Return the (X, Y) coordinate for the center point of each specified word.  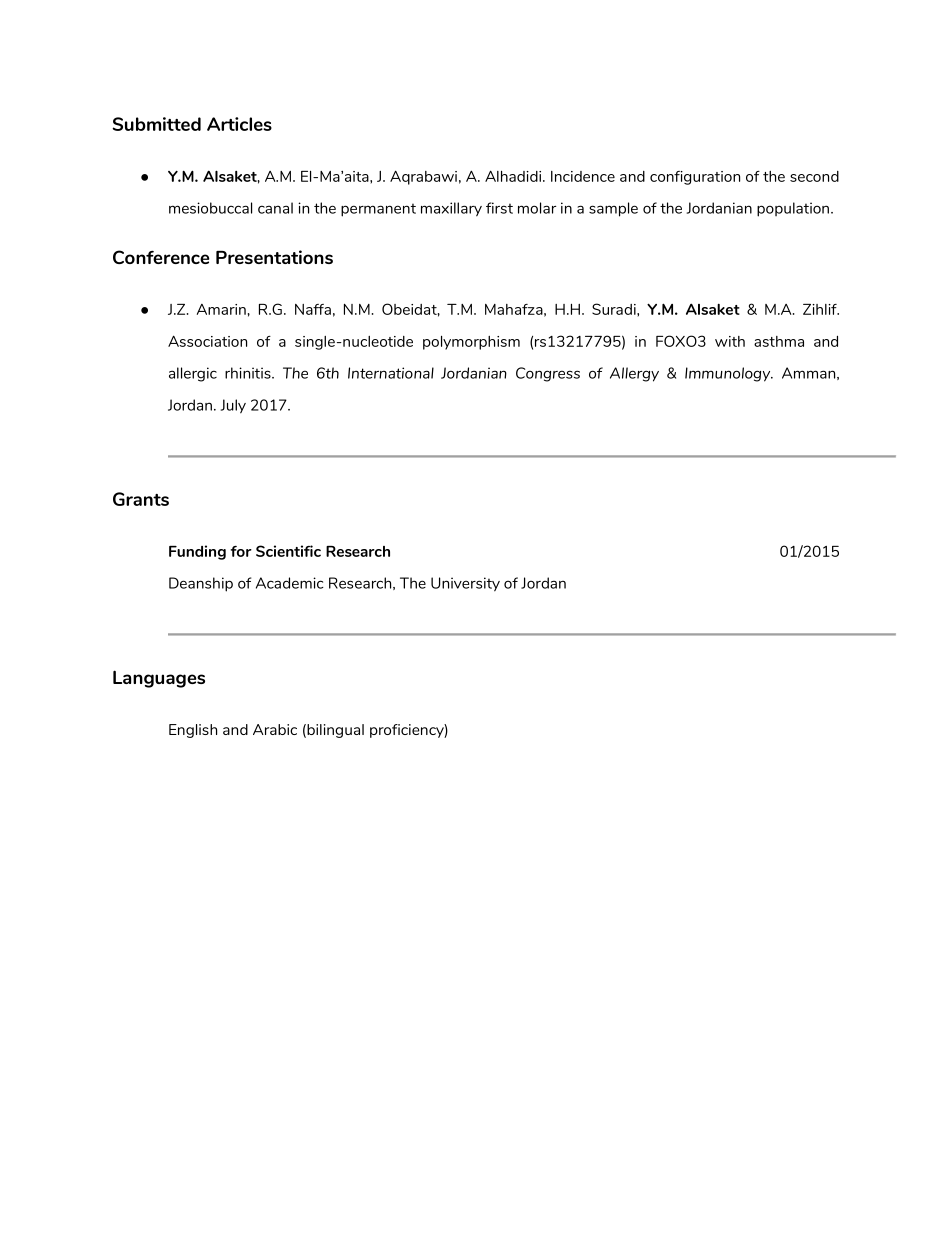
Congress (548, 374)
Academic (289, 583)
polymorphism (471, 343)
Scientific (288, 551)
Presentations (274, 257)
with (730, 341)
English (193, 731)
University (465, 584)
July (233, 406)
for (241, 551)
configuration (695, 178)
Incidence (583, 176)
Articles (239, 124)
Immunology (729, 374)
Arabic (275, 729)
